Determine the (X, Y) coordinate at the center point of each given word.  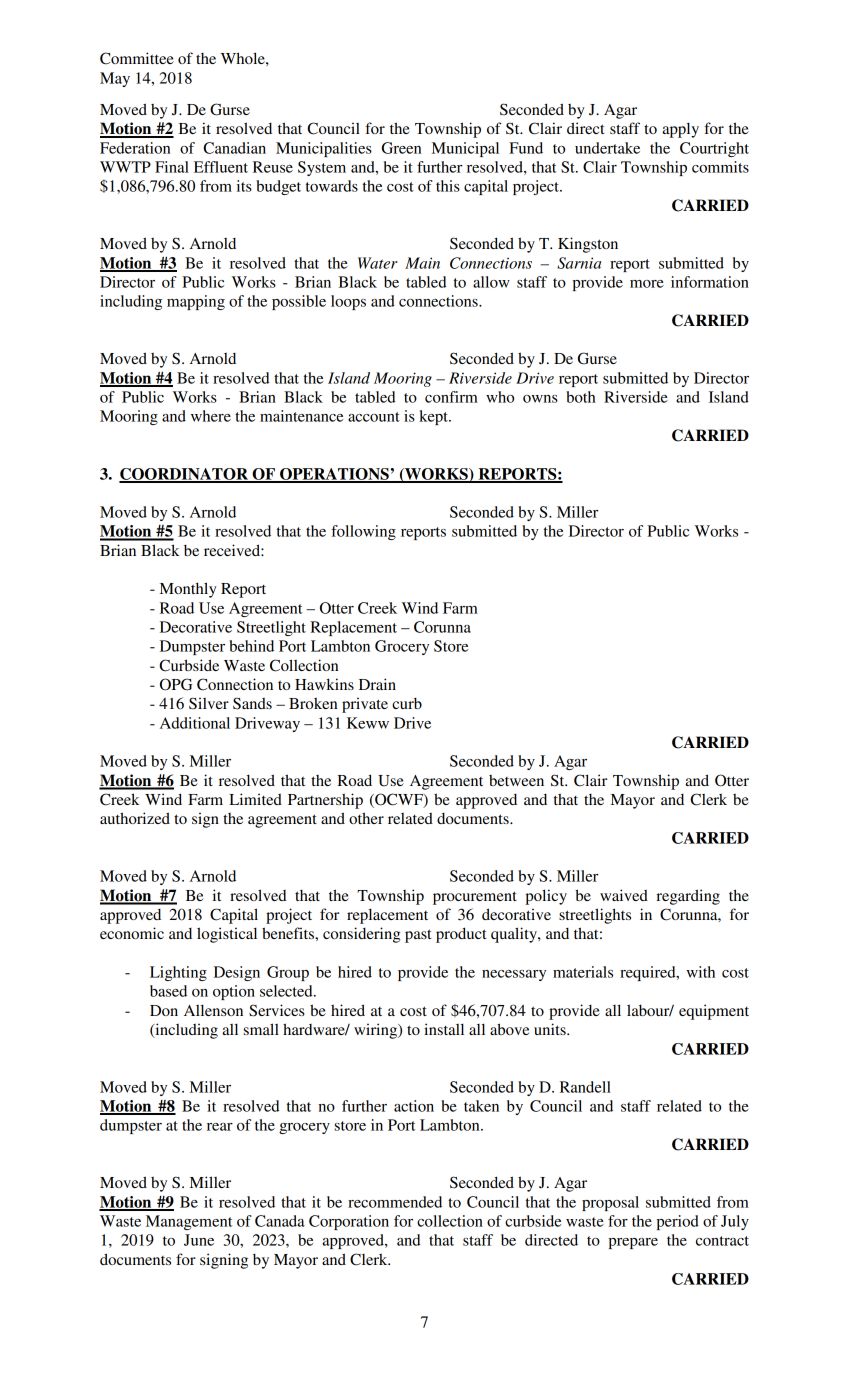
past (418, 936)
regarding (688, 897)
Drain (377, 684)
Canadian (234, 148)
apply (680, 130)
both (581, 397)
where (211, 416)
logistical (227, 935)
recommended (395, 1202)
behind (251, 646)
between (516, 780)
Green (401, 148)
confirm (451, 397)
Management (189, 1222)
